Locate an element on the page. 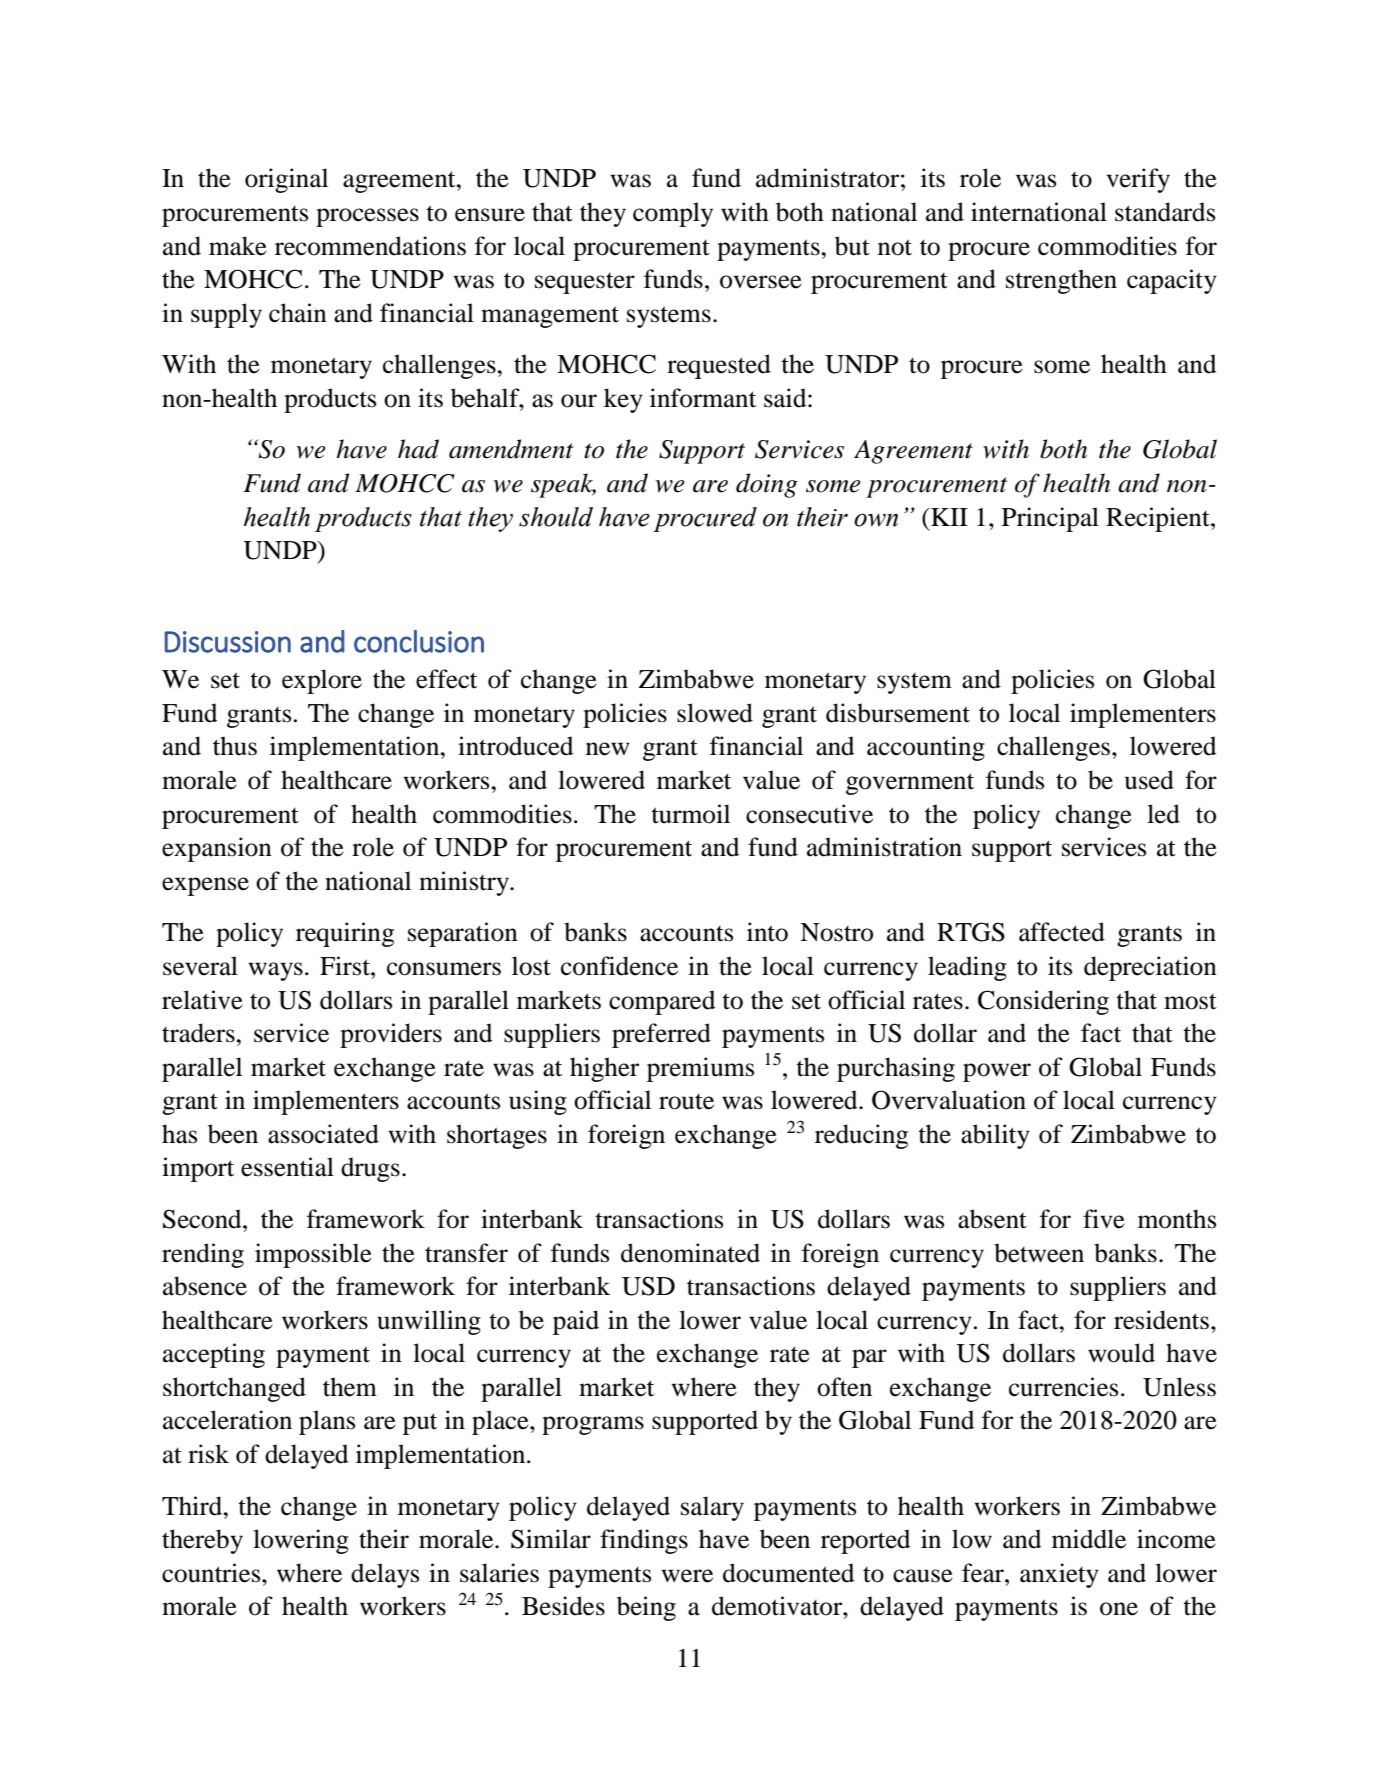 The width and height of the document is (1379, 1785). requiring is located at coordinates (345, 934).
